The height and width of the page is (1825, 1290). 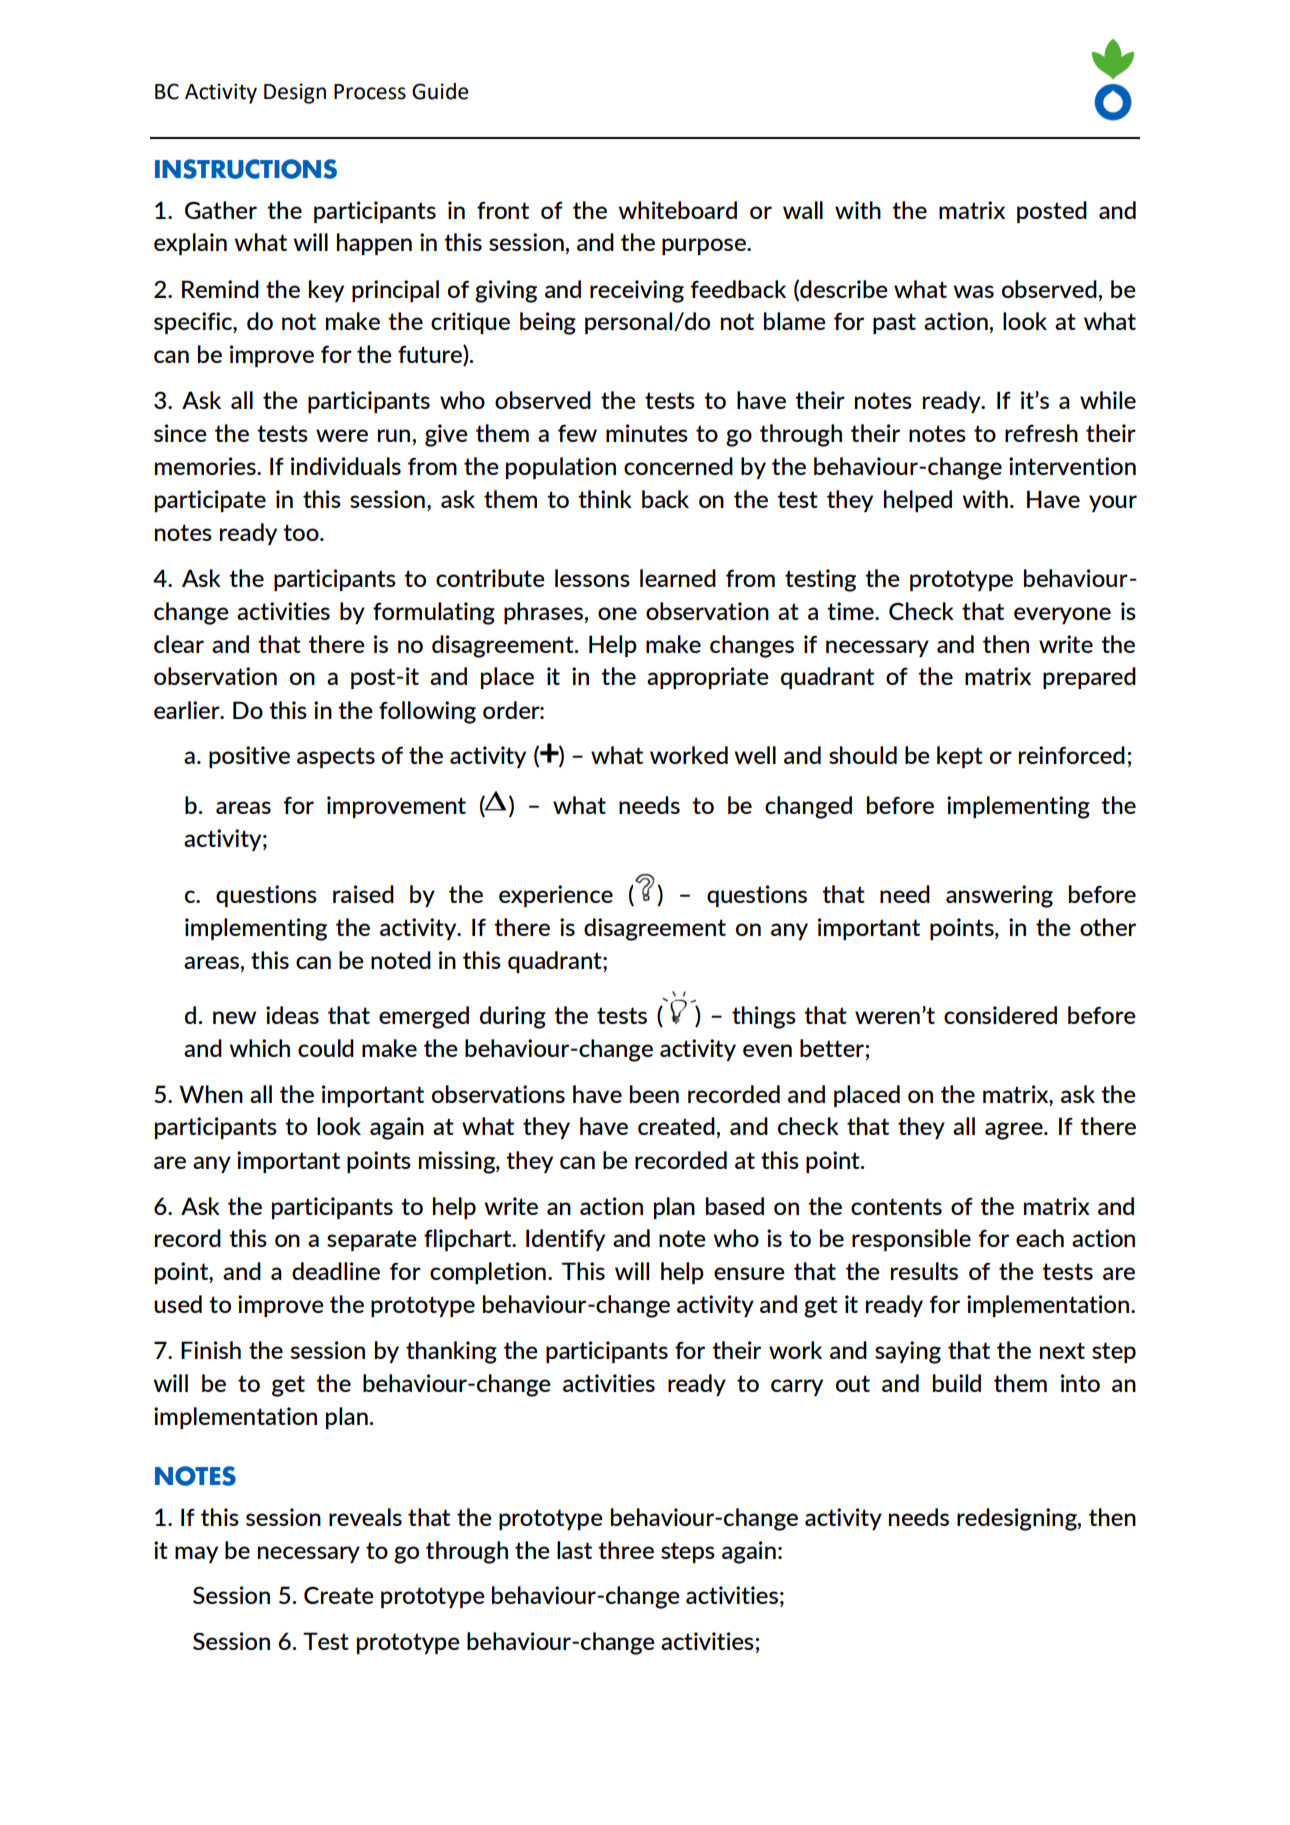 What do you see at coordinates (974, 291) in the page?
I see `was` at bounding box center [974, 291].
